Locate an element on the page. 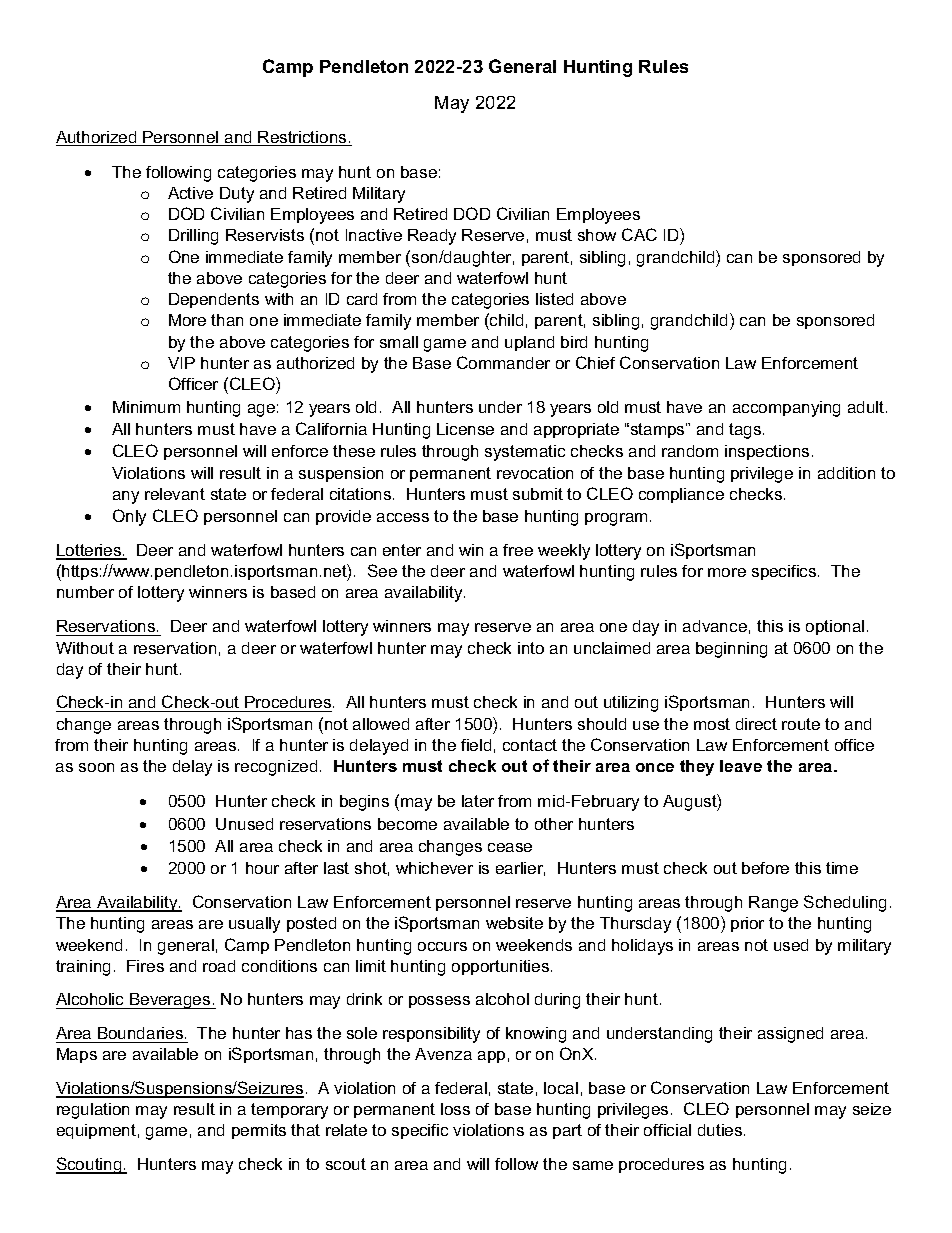 The width and height of the page is (952, 1233). number is located at coordinates (85, 592).
